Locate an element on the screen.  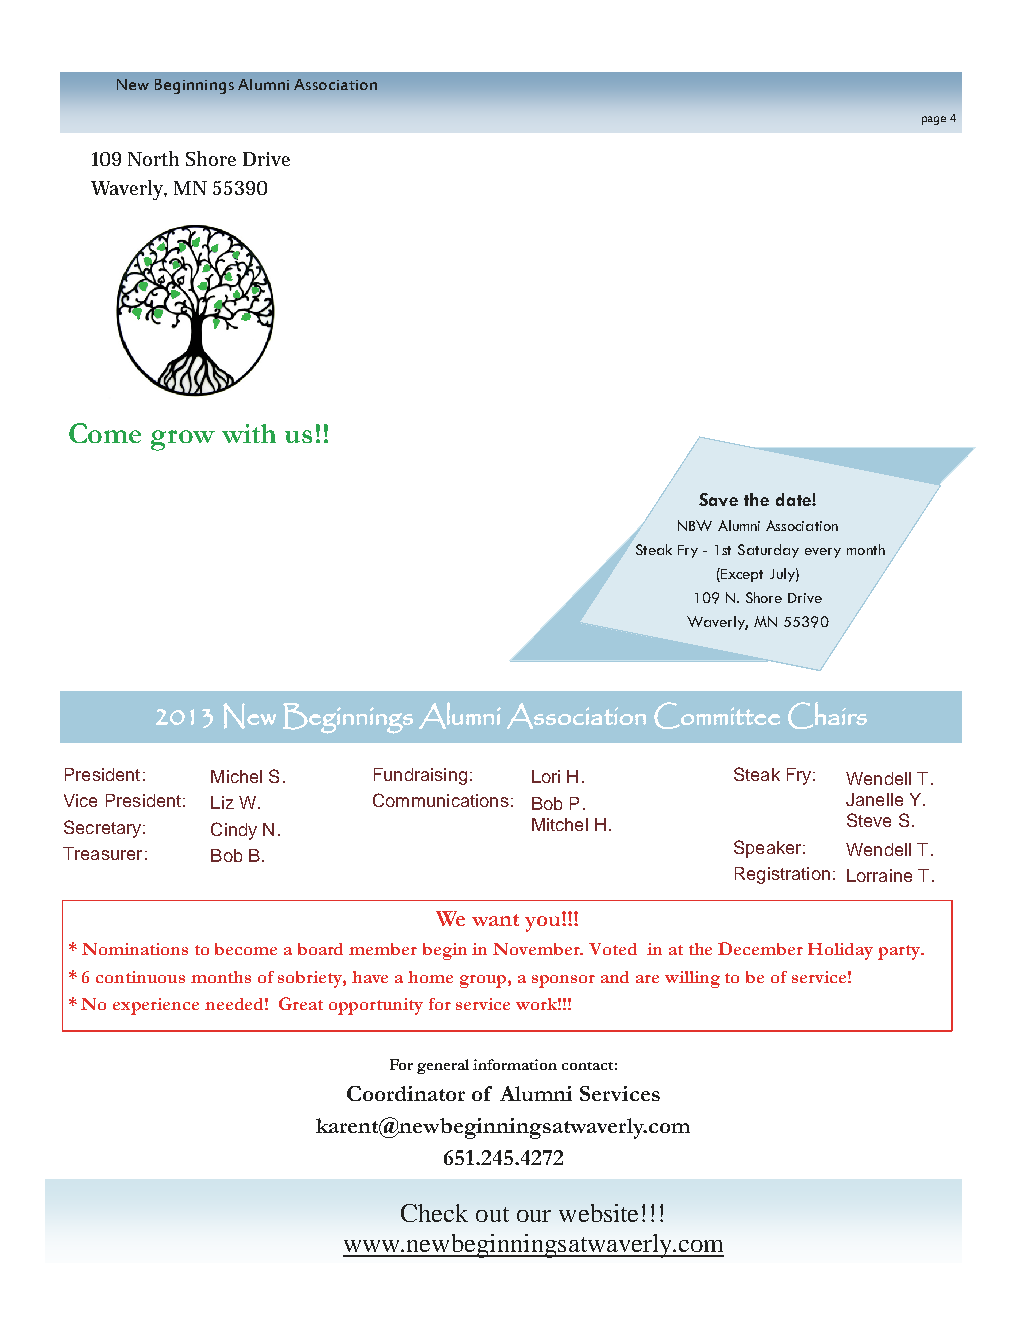
North is located at coordinates (153, 158).
